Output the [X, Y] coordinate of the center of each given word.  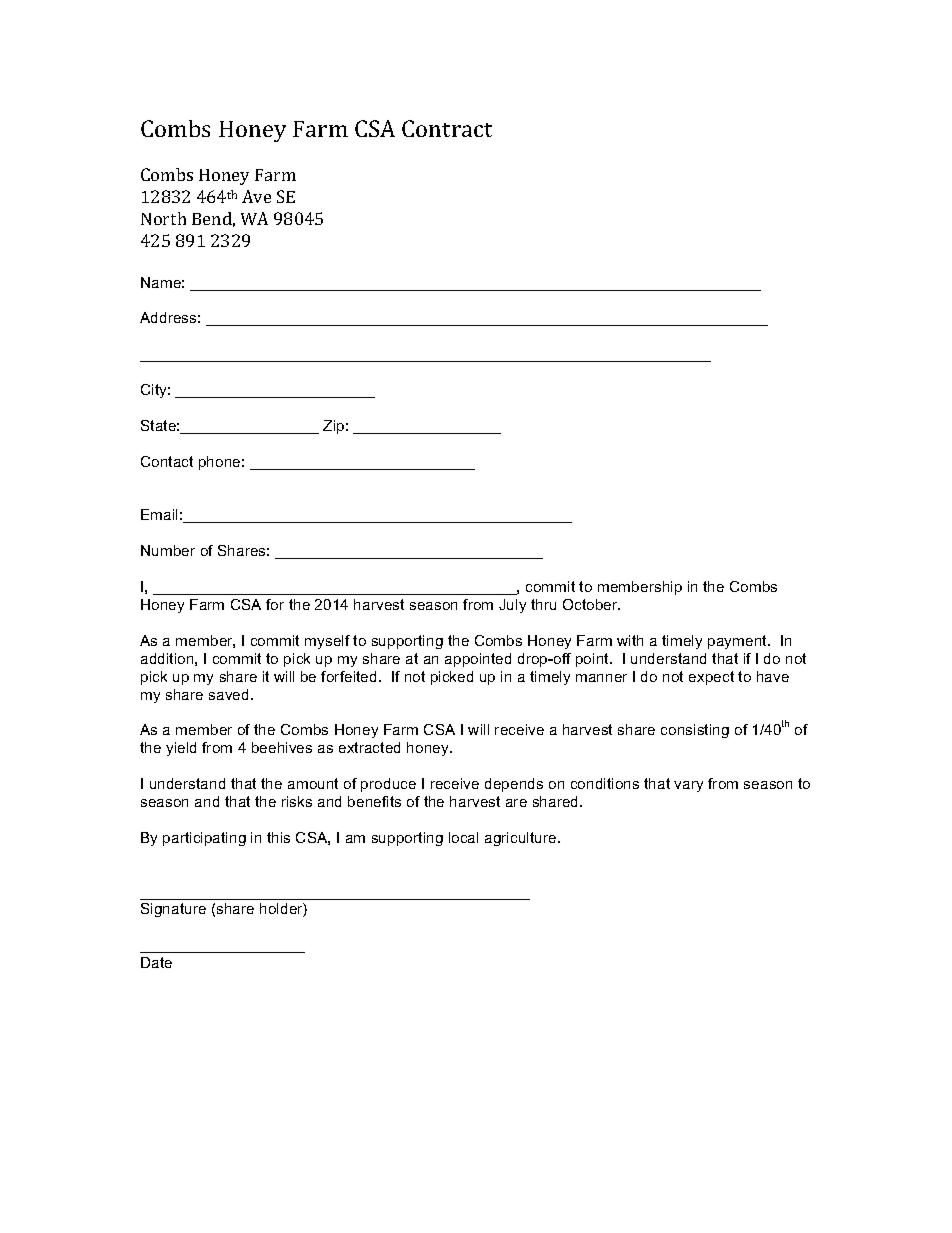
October [591, 604]
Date [156, 962]
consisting [695, 731]
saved [228, 694]
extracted [369, 747]
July [512, 606]
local [463, 837]
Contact [167, 461]
